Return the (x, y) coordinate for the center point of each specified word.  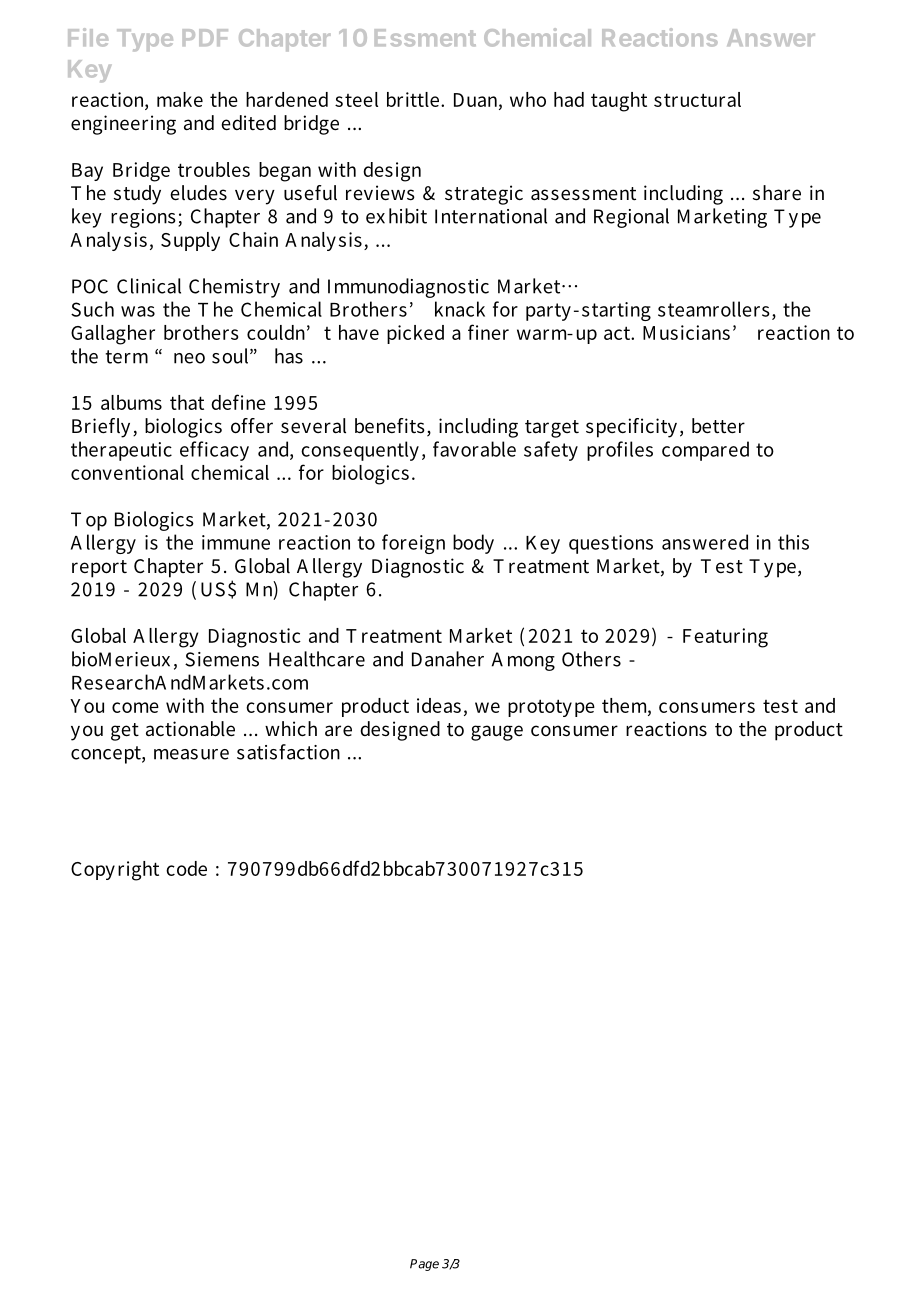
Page (424, 1265)
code (186, 868)
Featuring (725, 638)
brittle (413, 99)
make (180, 99)
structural (697, 99)
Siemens (222, 659)
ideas (439, 705)
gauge (497, 733)
